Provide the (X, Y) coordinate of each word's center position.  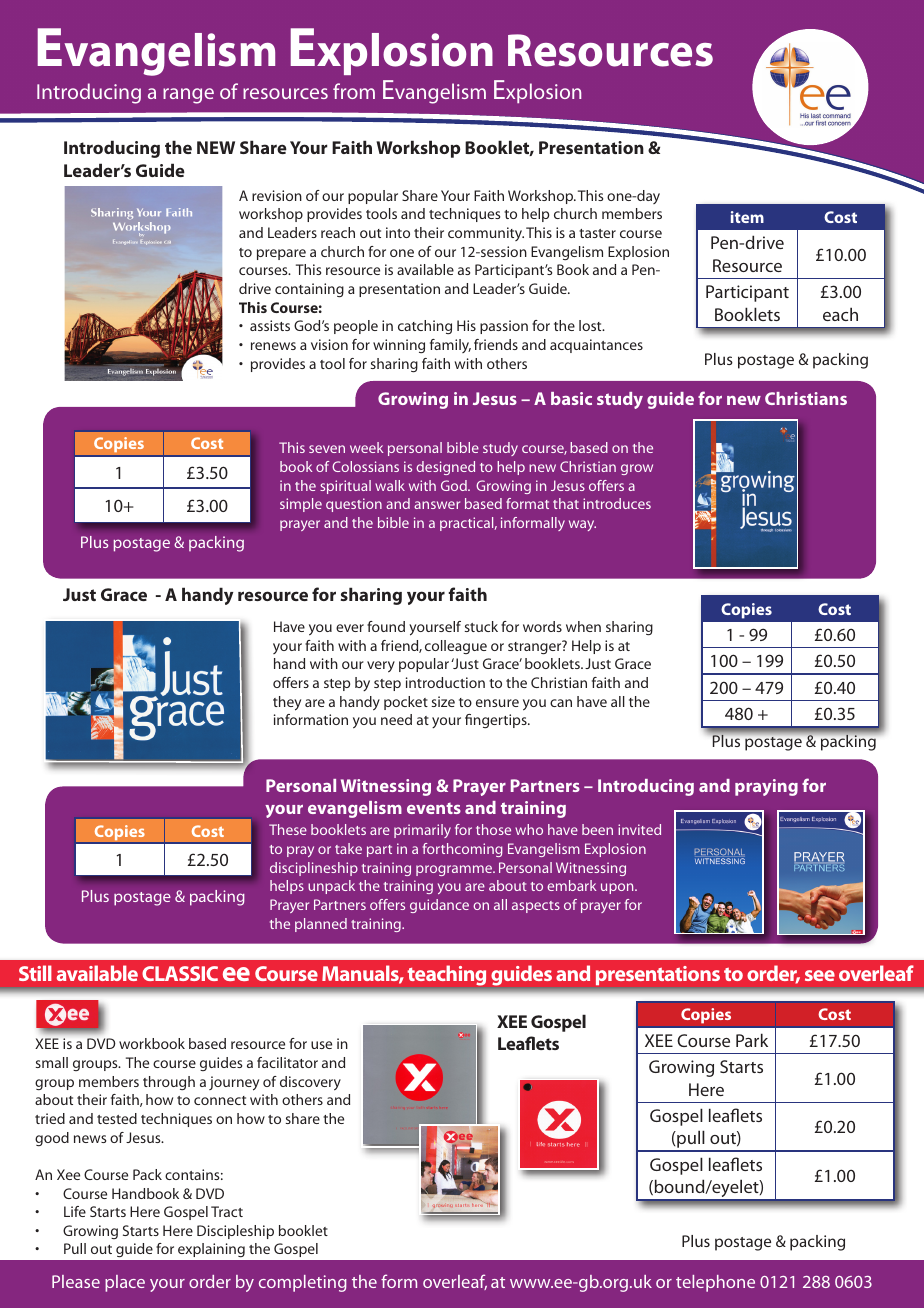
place (125, 1283)
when (583, 626)
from (354, 91)
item (747, 217)
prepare (281, 254)
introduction (445, 682)
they (287, 703)
